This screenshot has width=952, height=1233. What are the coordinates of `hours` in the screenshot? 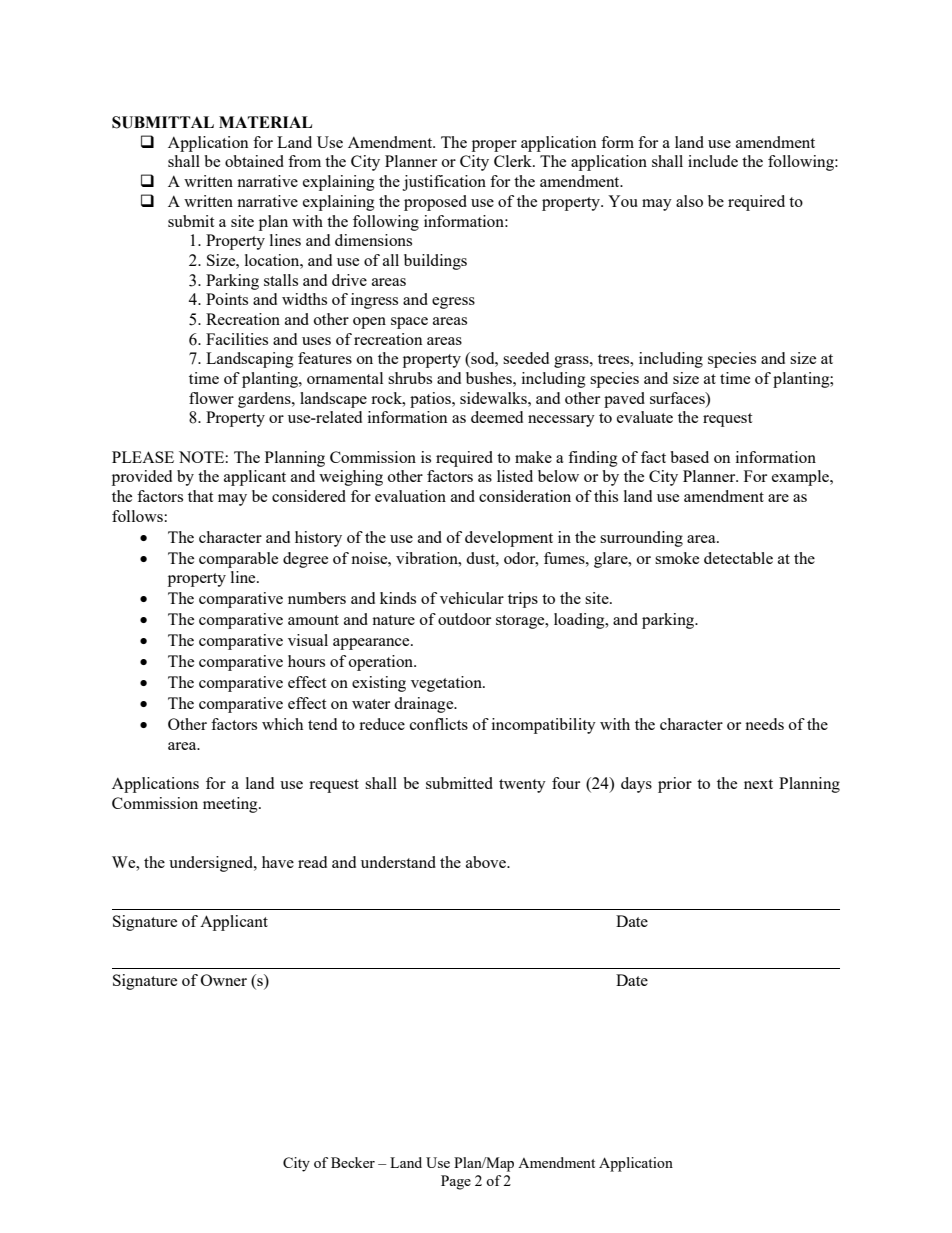 It's located at (306, 661).
